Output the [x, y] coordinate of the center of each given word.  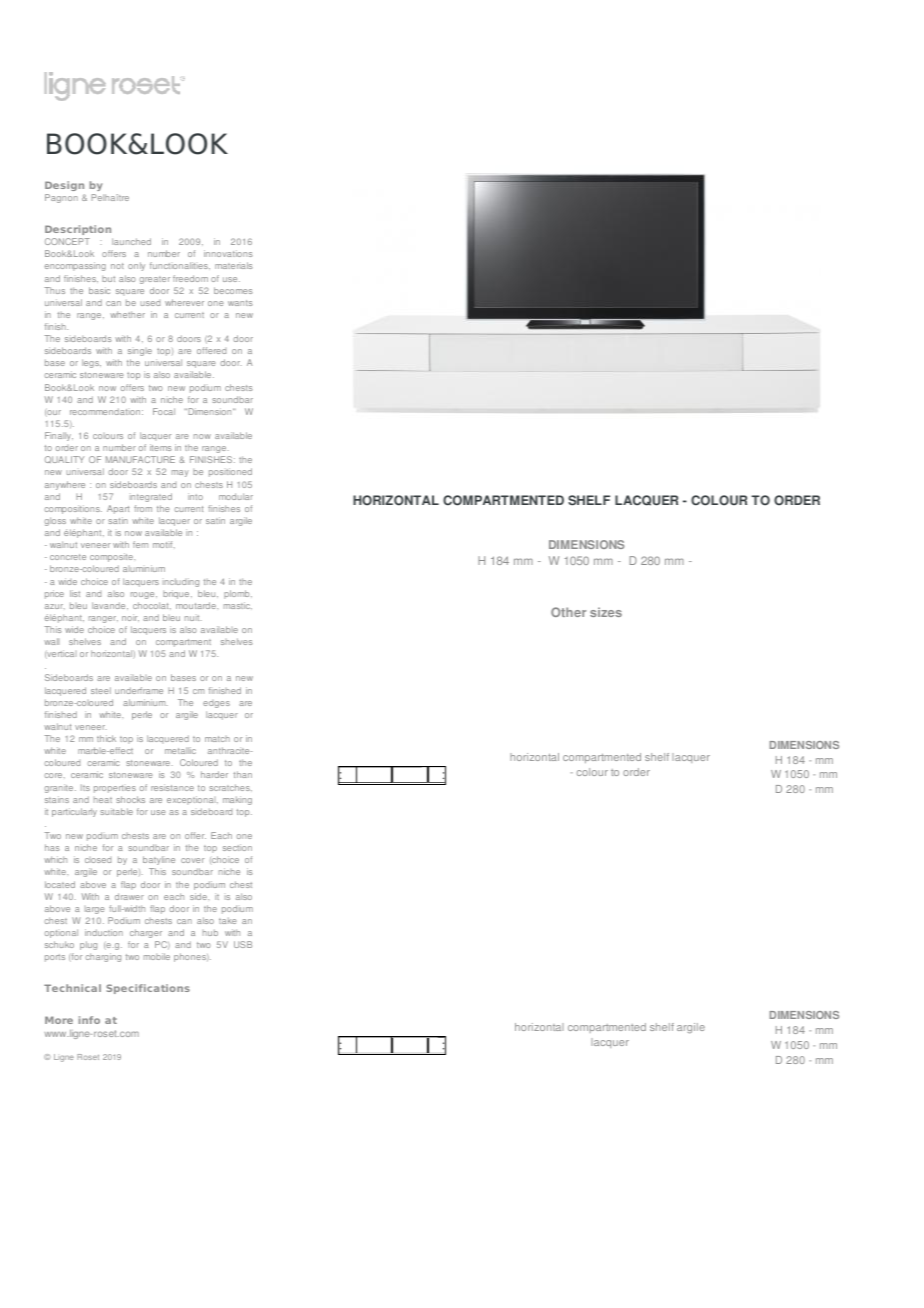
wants [240, 303]
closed [98, 860]
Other [568, 612]
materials [234, 265]
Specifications [148, 989]
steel [101, 690]
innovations [228, 253]
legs [91, 363]
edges [216, 704]
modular [236, 496]
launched [131, 241]
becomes [233, 290]
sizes [606, 612]
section [237, 847]
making [237, 800]
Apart [118, 509]
